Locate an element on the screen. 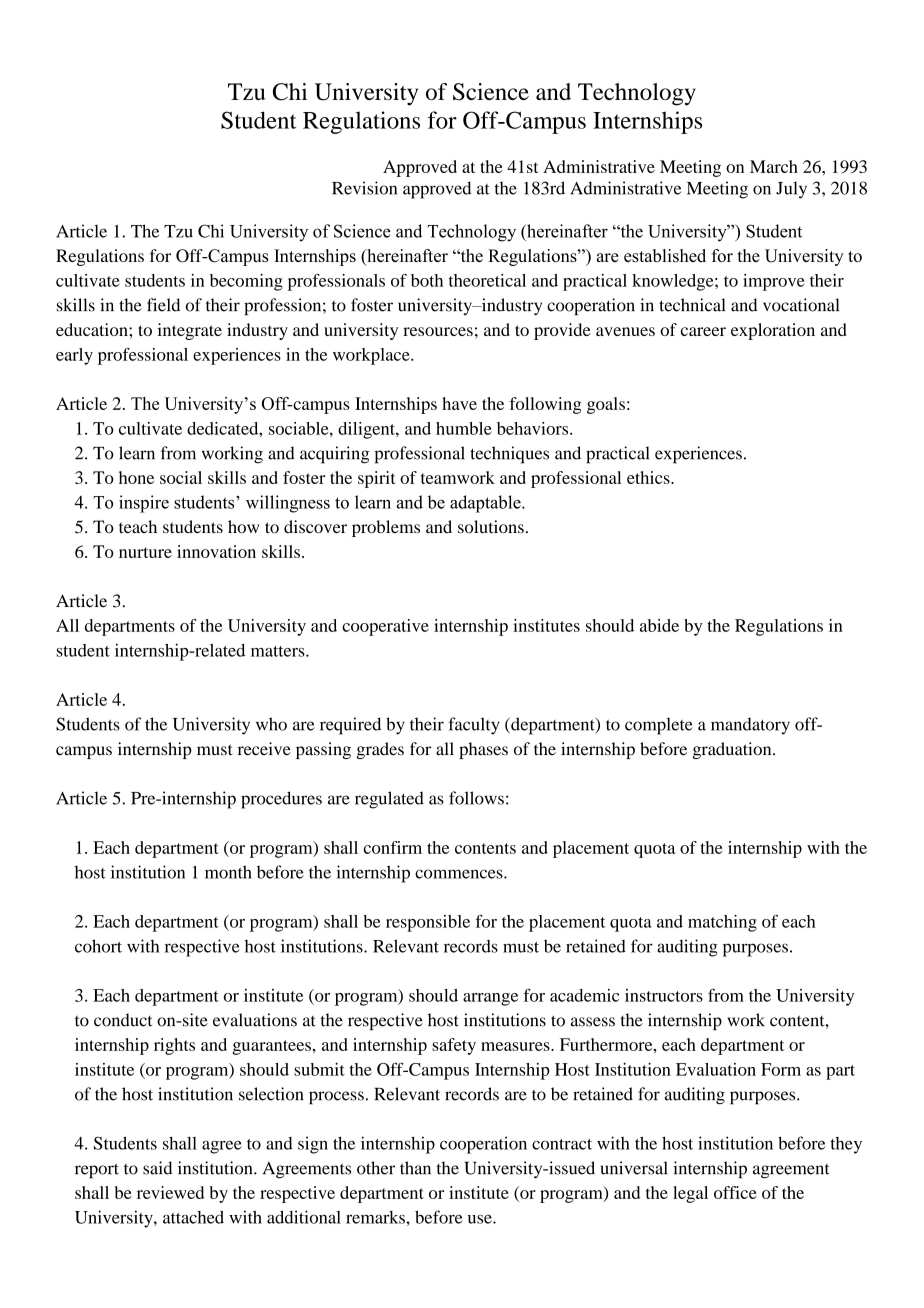 The image size is (924, 1308). July is located at coordinates (791, 190).
